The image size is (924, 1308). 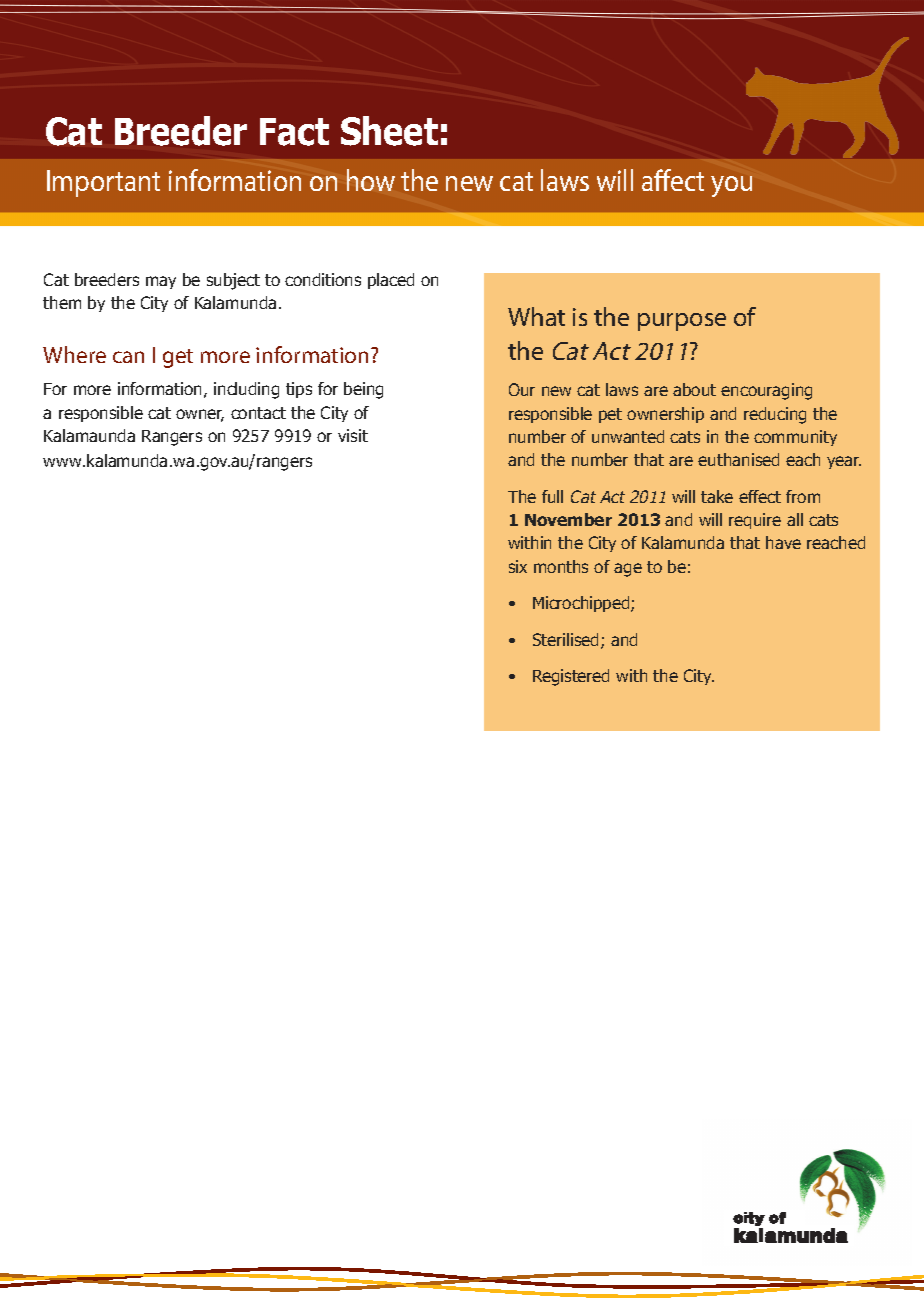 I want to click on Important, so click(x=103, y=183).
